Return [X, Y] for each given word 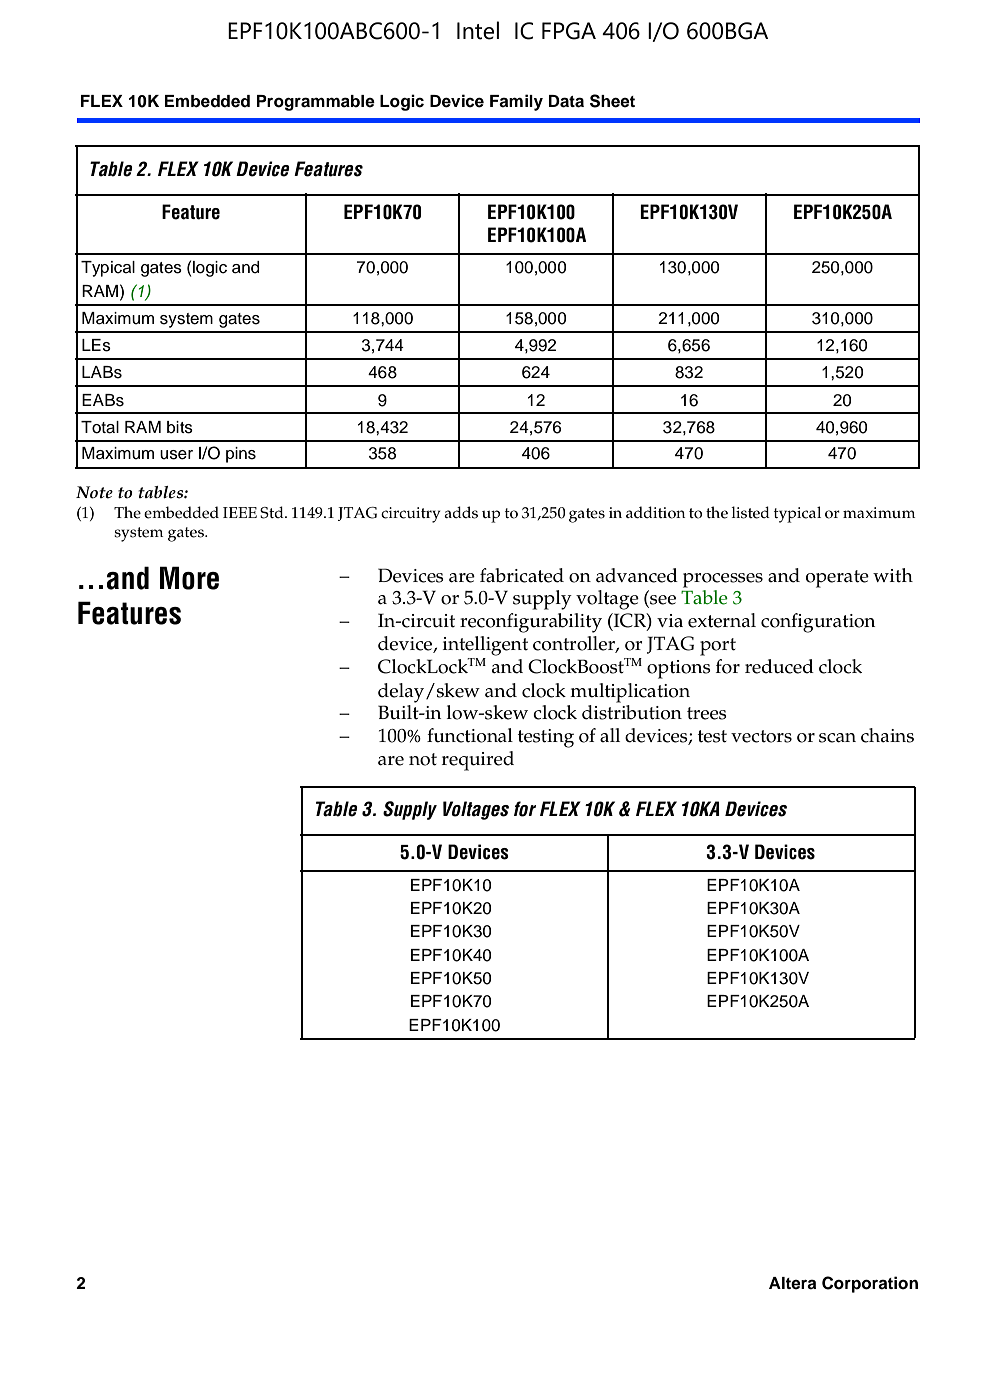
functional [470, 735]
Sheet [612, 101]
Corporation [870, 1284]
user [176, 455]
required [478, 761]
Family [516, 102]
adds [461, 512]
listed [750, 512]
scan [837, 738]
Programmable [316, 103]
